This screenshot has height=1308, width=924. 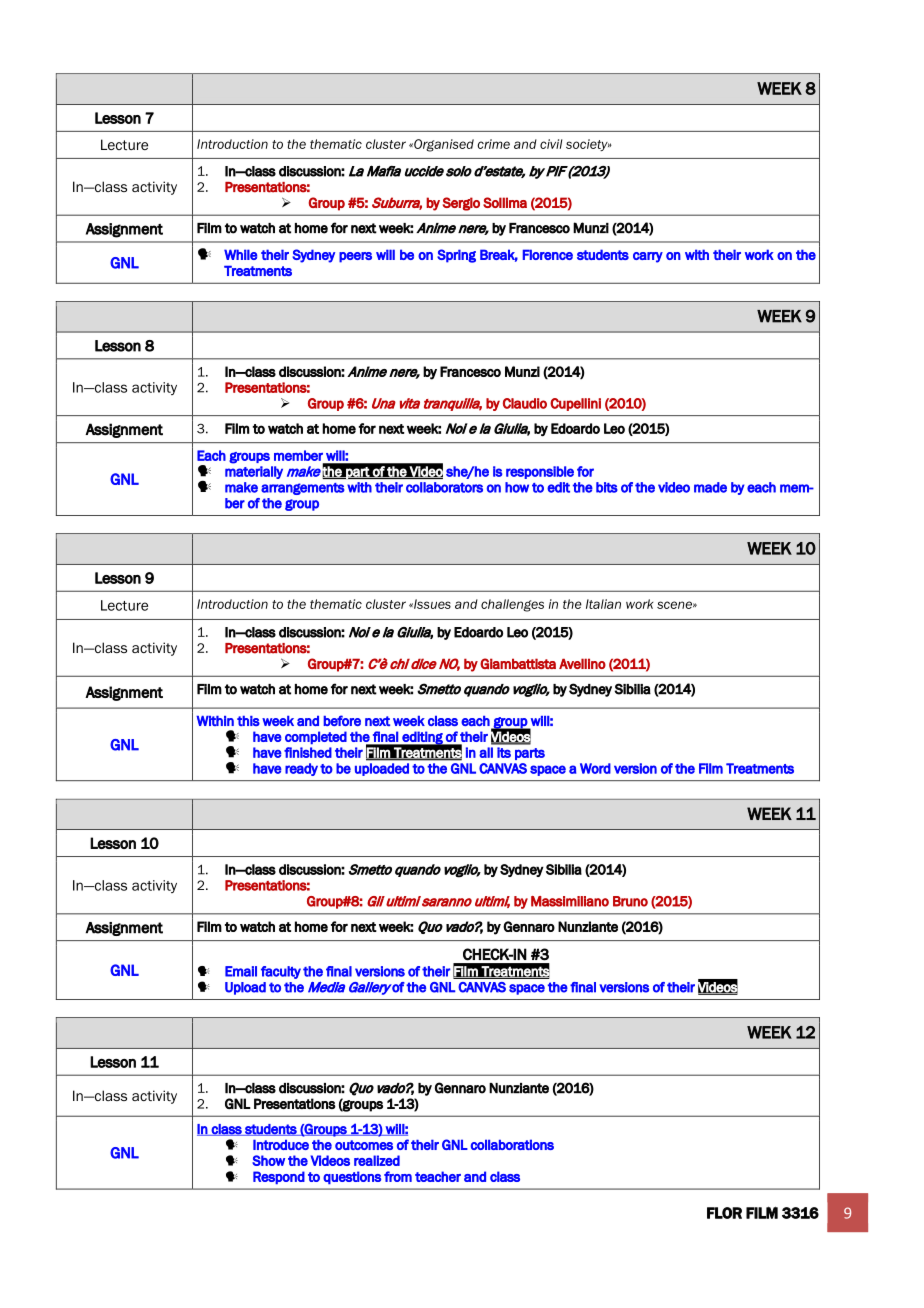 I want to click on member, so click(x=298, y=455).
